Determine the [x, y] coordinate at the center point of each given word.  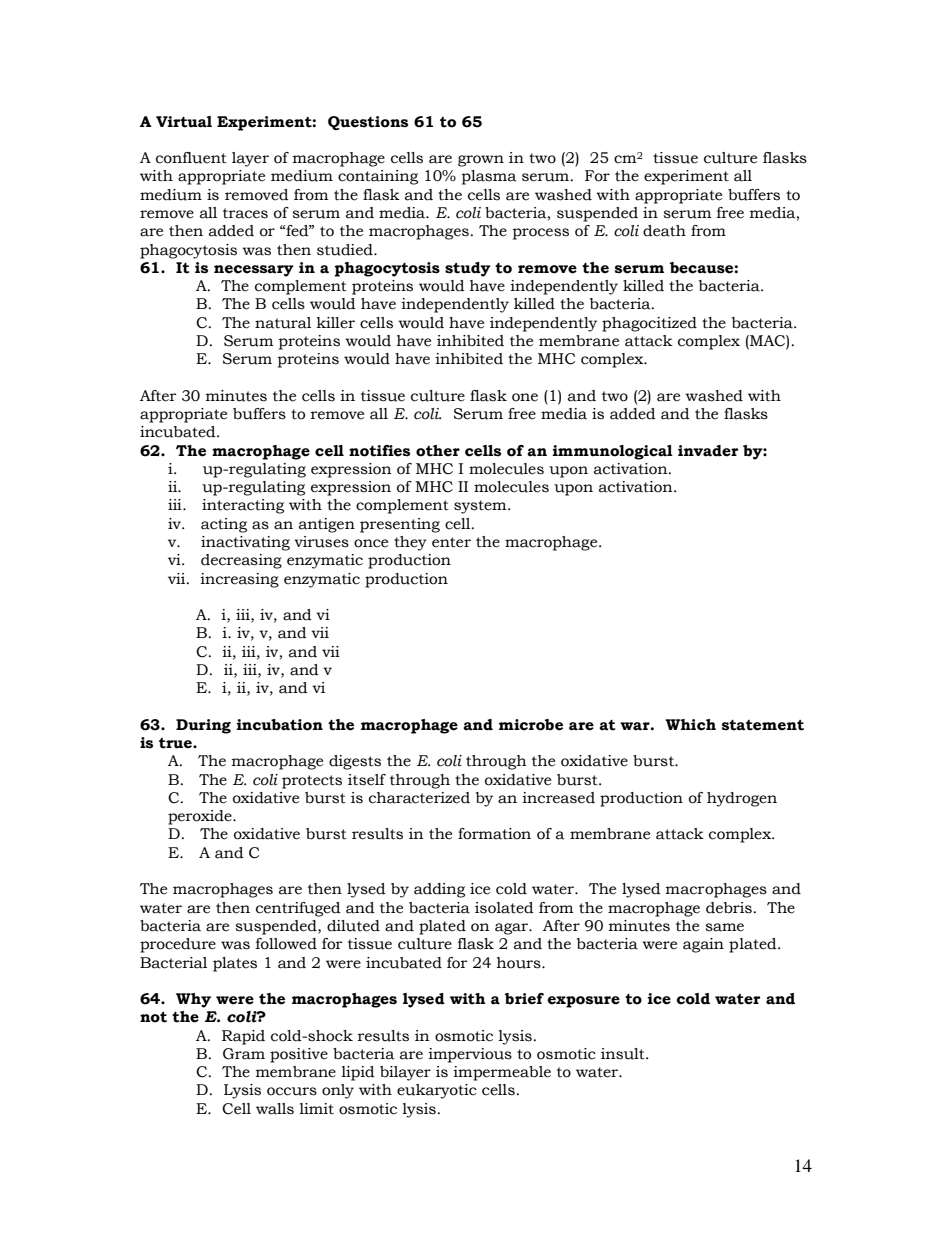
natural [283, 323]
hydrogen [742, 799]
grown [481, 161]
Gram [244, 1054]
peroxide [201, 817]
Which [690, 725]
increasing [239, 580]
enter [451, 542]
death [664, 231]
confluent [191, 158]
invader [708, 451]
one [525, 397]
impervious [470, 1055]
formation [494, 834]
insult [624, 1054]
